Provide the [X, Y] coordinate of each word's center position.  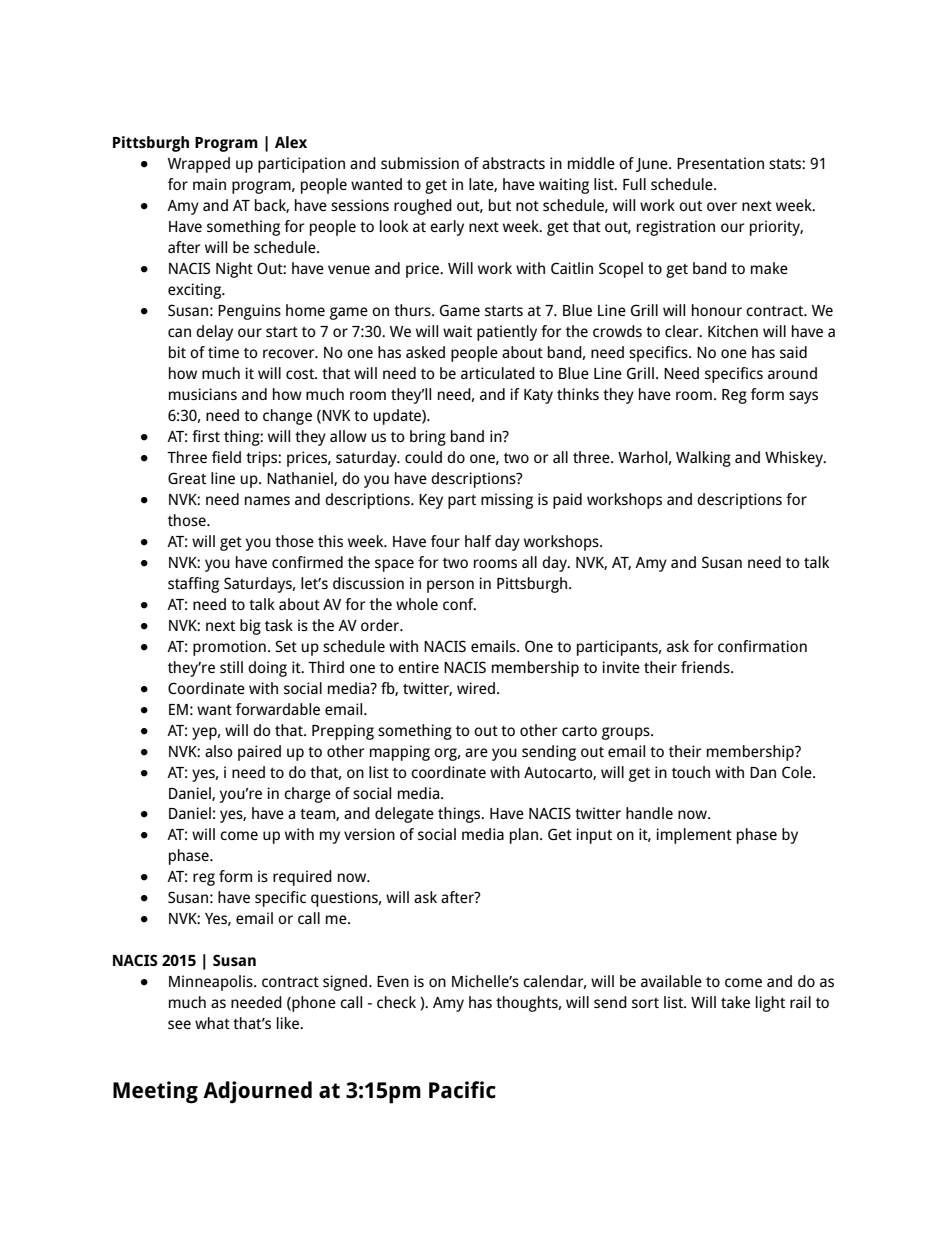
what [212, 1023]
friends [706, 667]
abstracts [513, 163]
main [209, 184]
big [250, 627]
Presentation [720, 163]
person [450, 586]
